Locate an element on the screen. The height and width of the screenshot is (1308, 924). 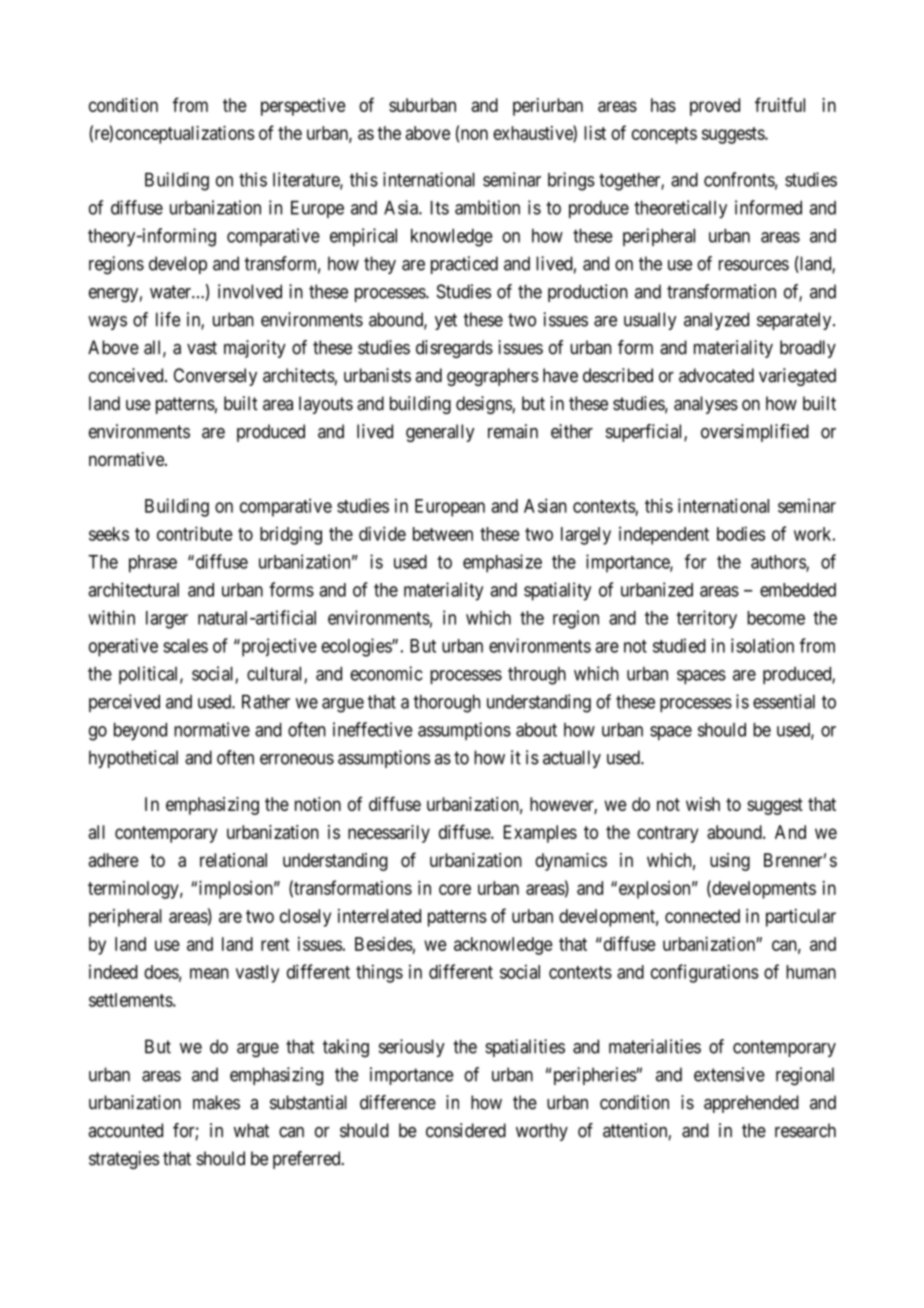
perspective is located at coordinates (303, 107).
